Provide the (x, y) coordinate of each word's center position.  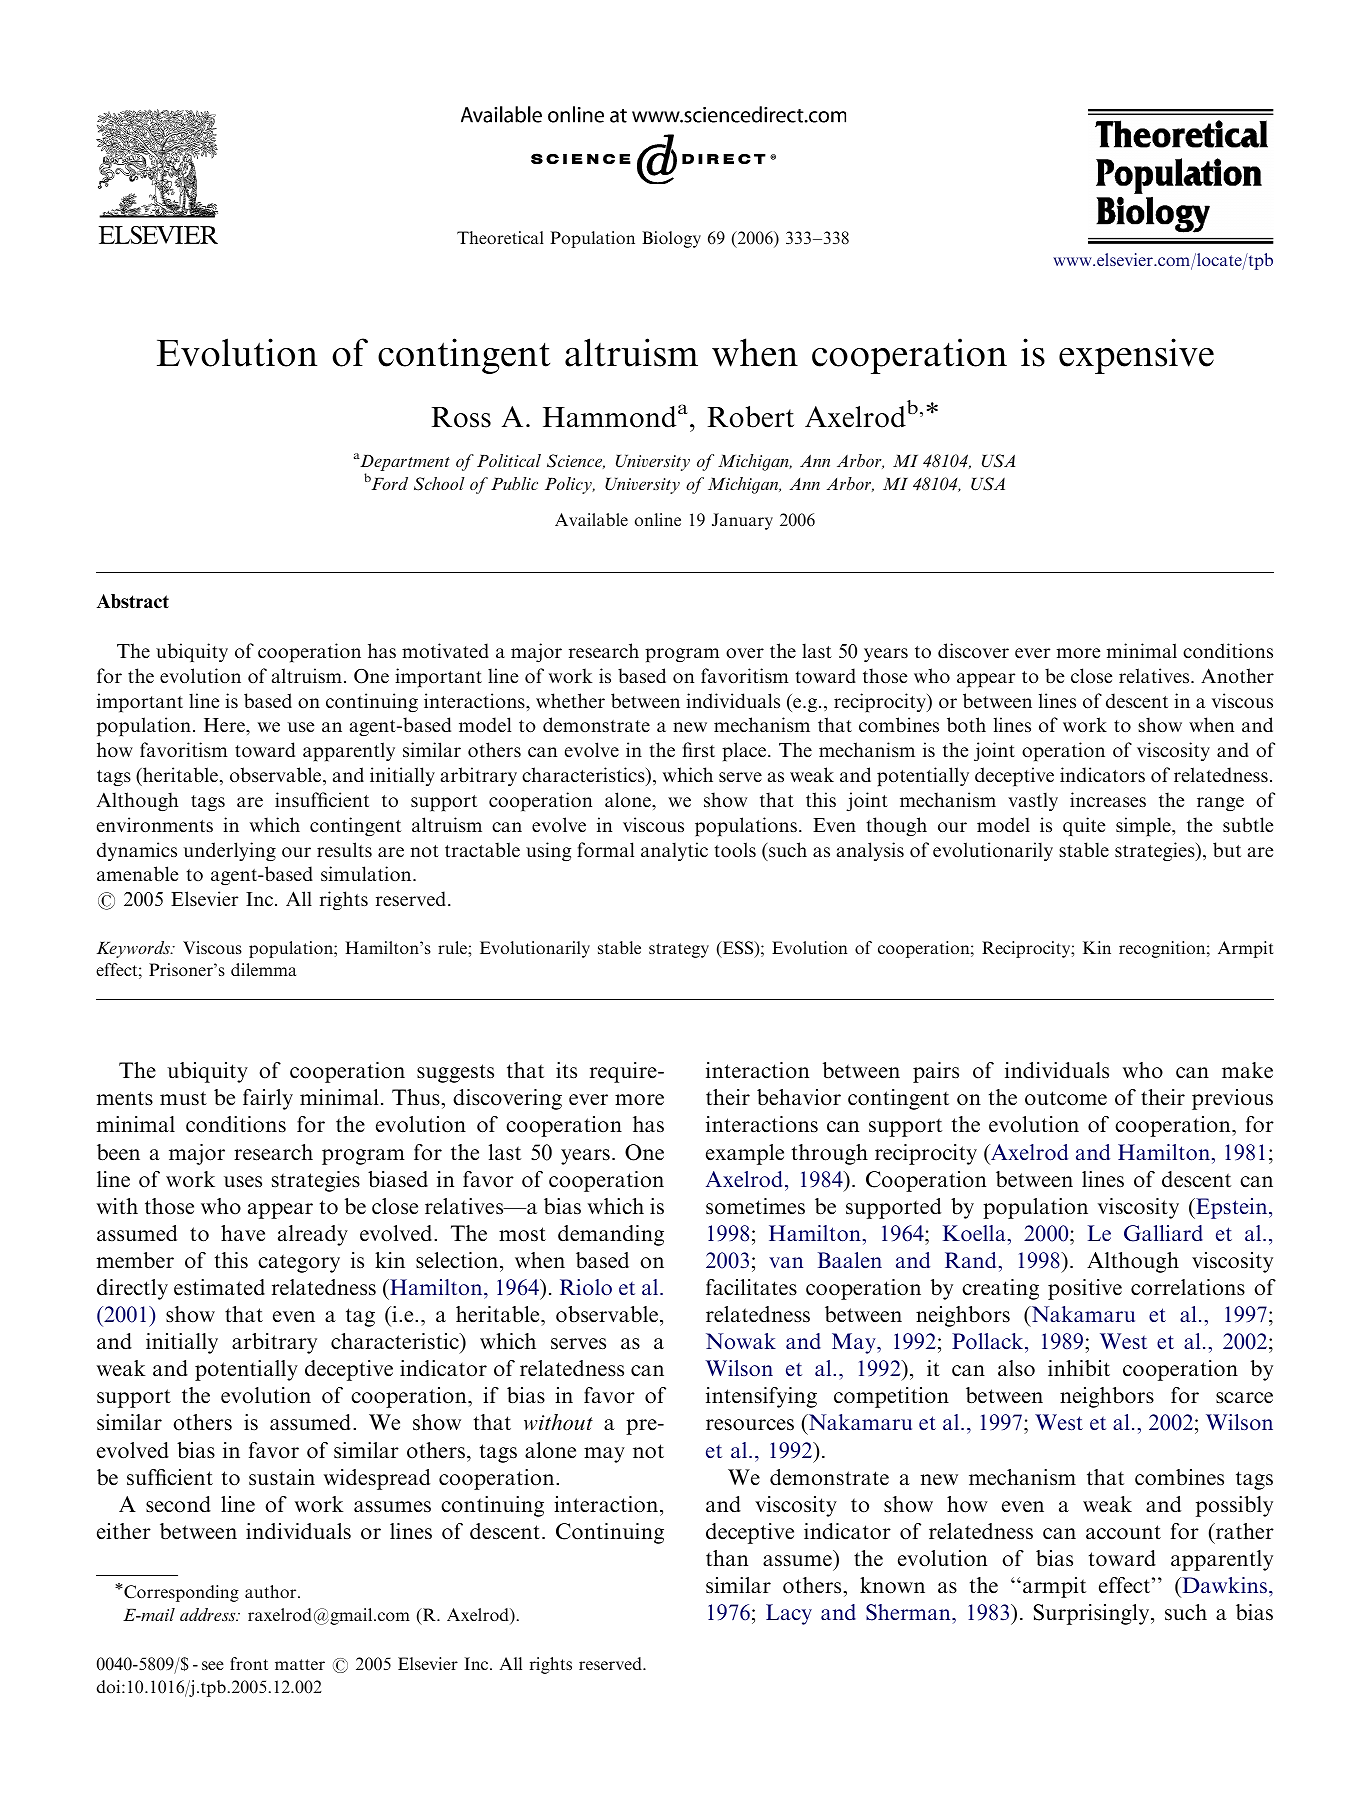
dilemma (263, 969)
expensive (1136, 356)
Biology (671, 239)
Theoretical (500, 237)
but (1227, 849)
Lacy (789, 1614)
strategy (679, 950)
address (209, 1614)
